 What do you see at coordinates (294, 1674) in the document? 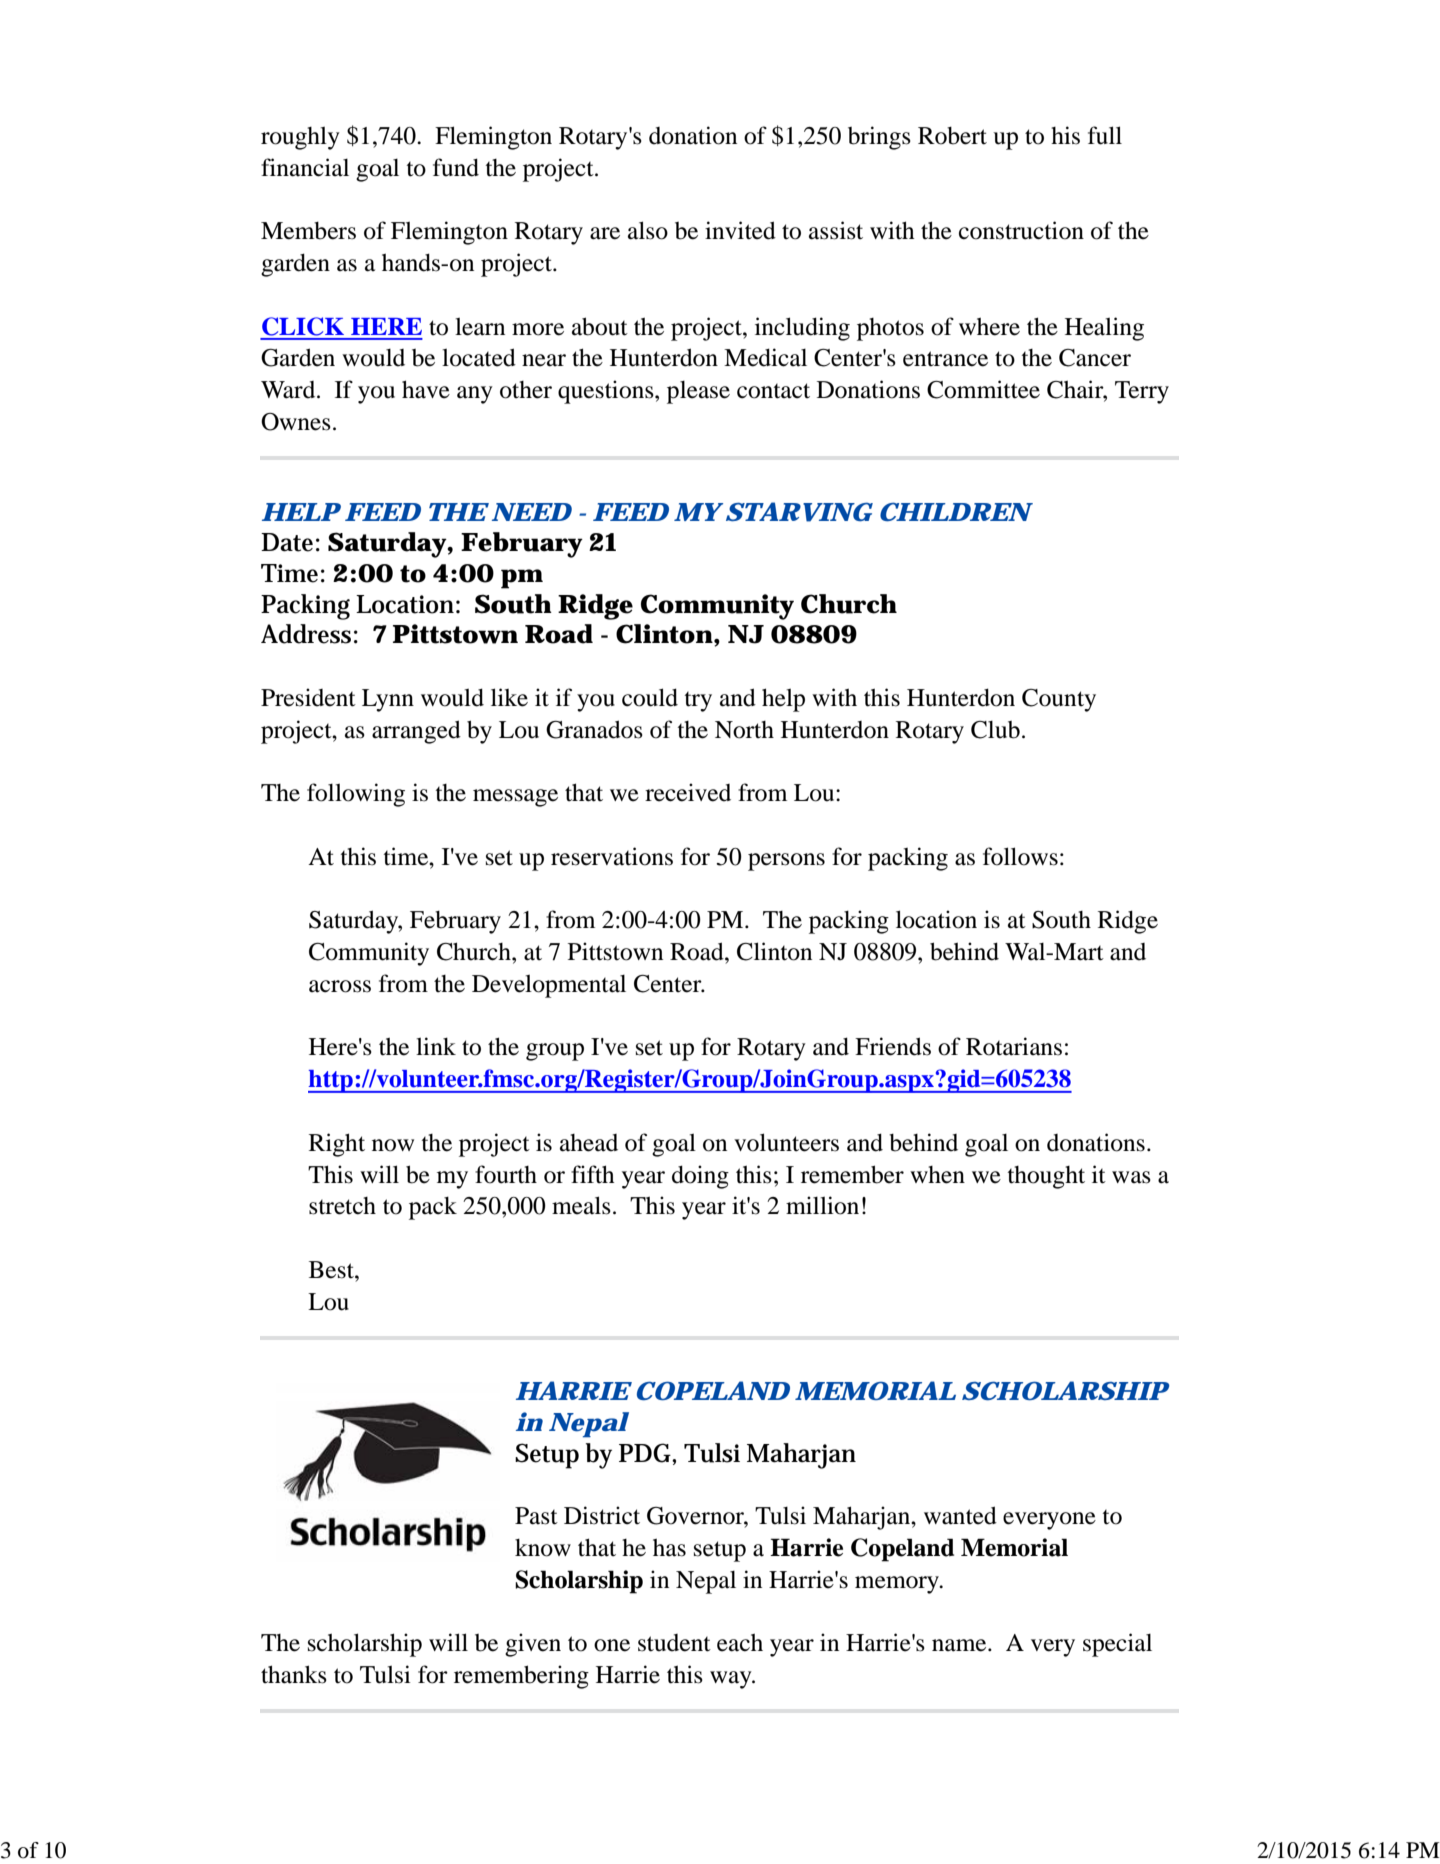
I see `thanks` at bounding box center [294, 1674].
